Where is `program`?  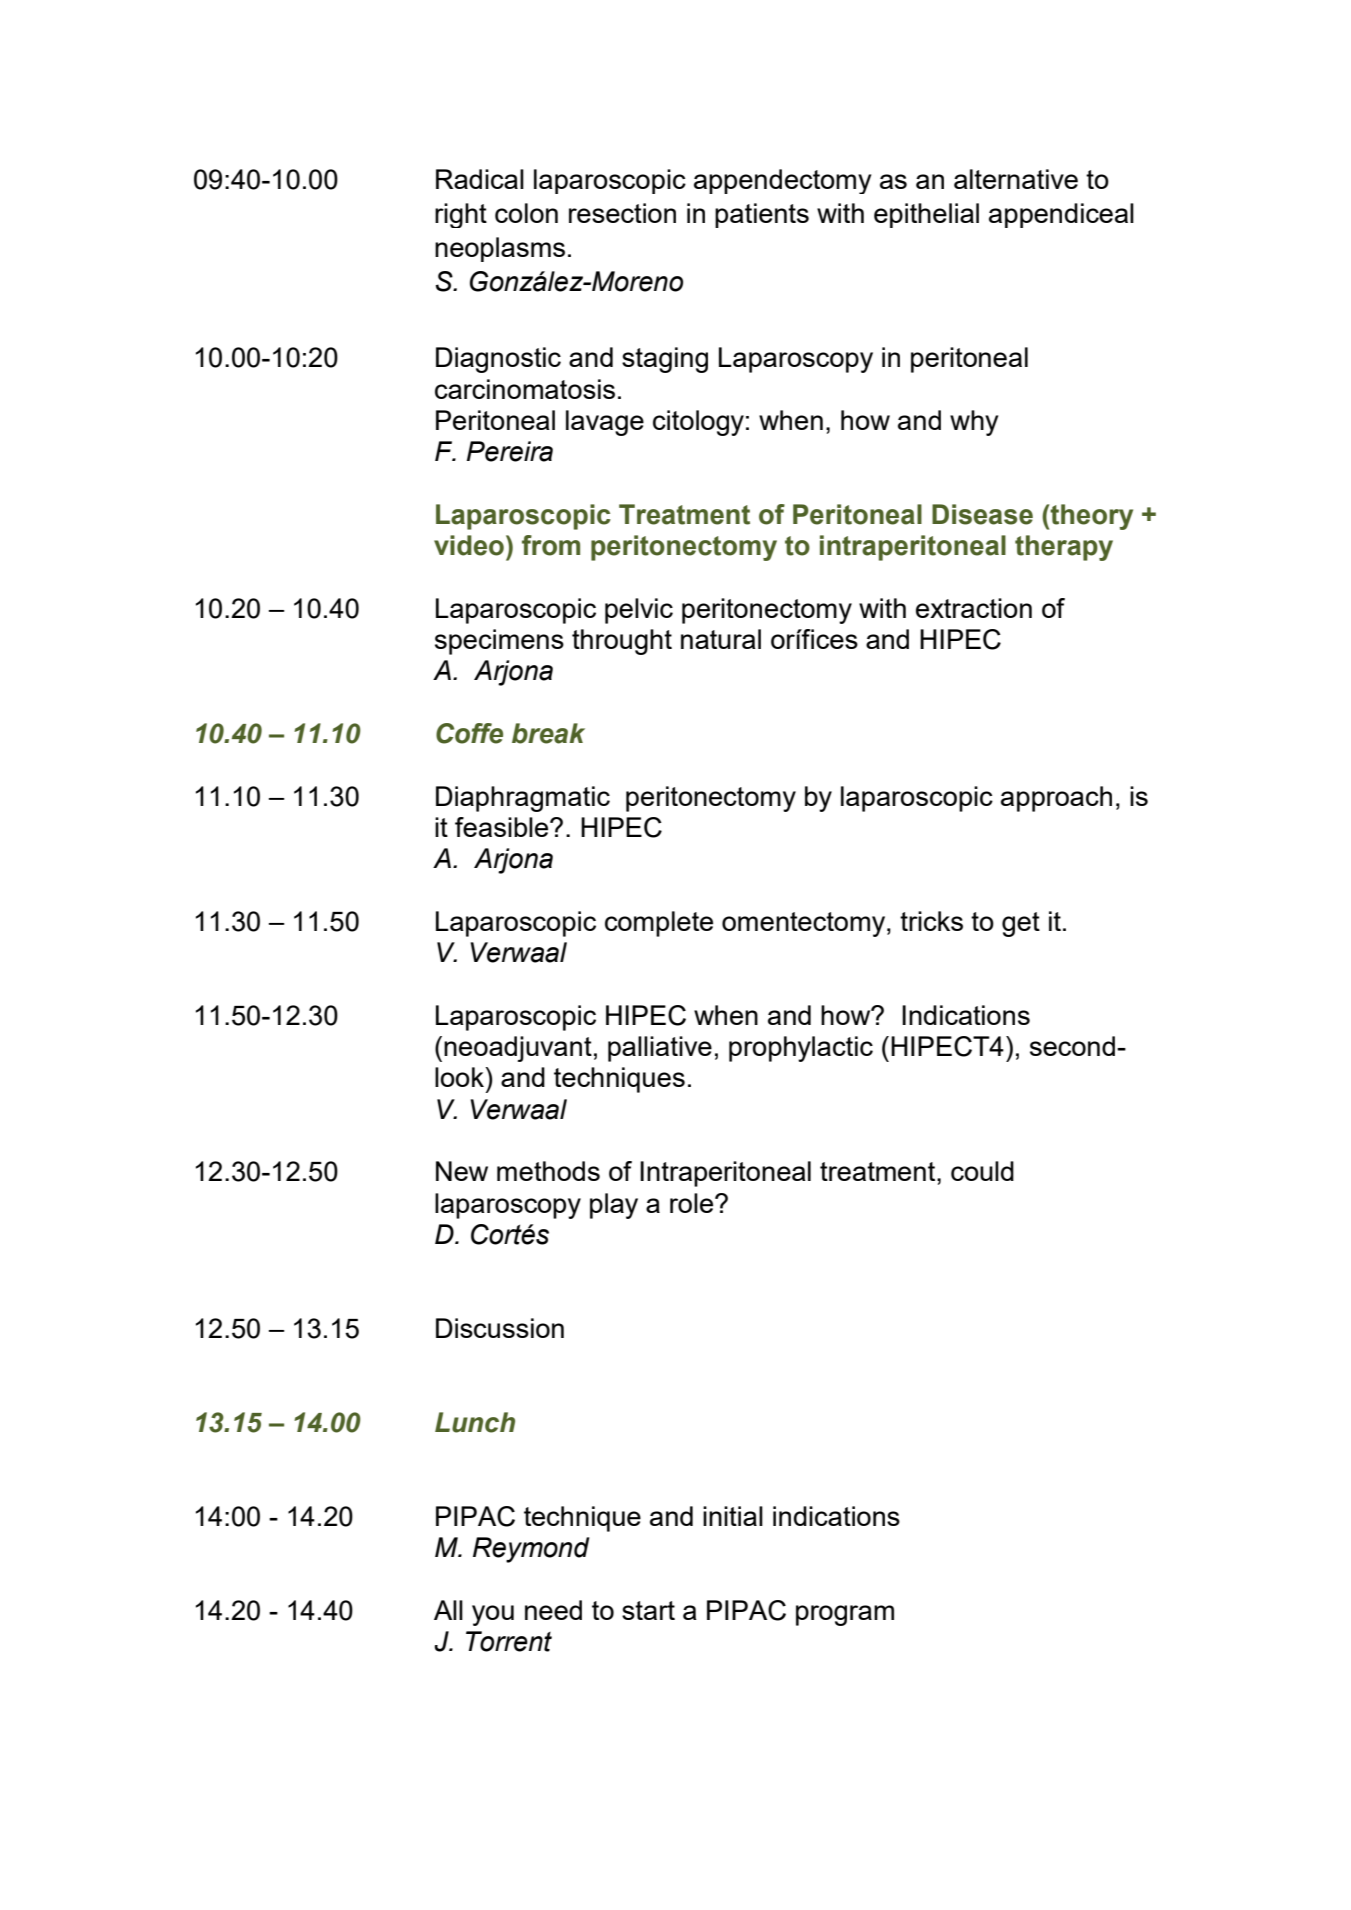
program is located at coordinates (845, 1615).
